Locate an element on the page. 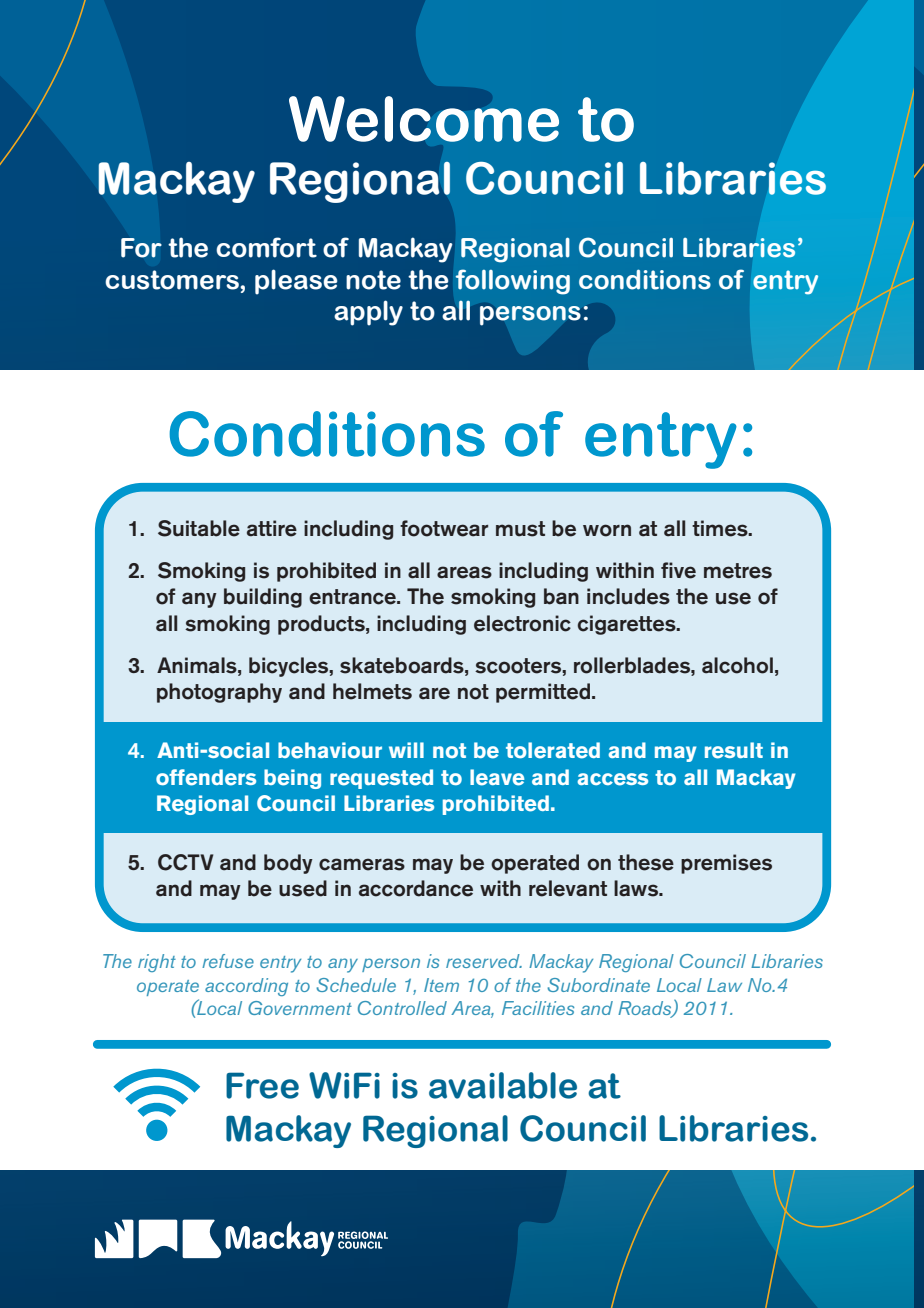  times is located at coordinates (721, 528).
